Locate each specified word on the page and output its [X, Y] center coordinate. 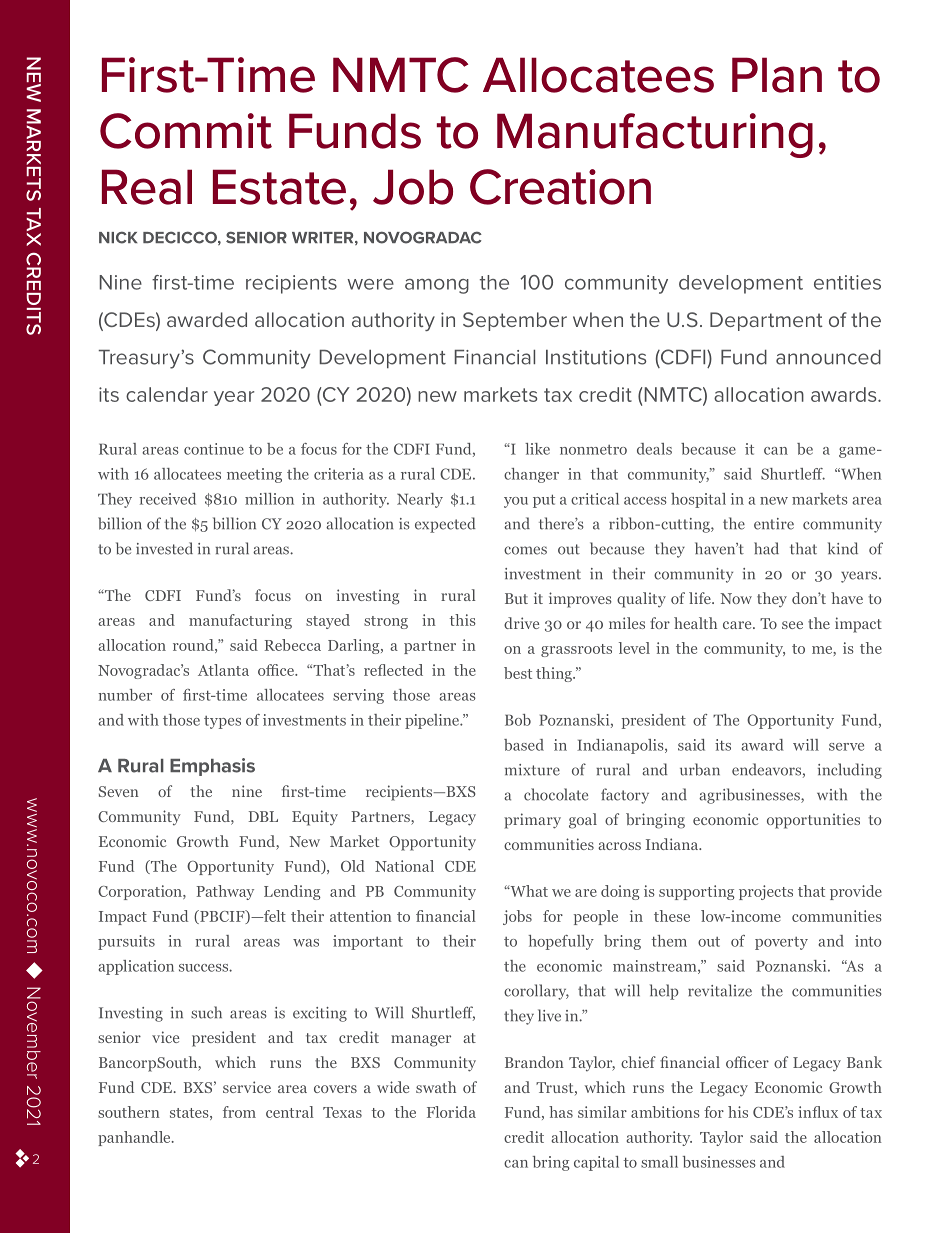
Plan [777, 75]
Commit [186, 131]
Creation [560, 187]
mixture [532, 770]
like [537, 449]
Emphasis [212, 767]
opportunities [813, 821]
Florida [451, 1112]
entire [774, 524]
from [239, 1112]
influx [818, 1112]
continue [214, 449]
